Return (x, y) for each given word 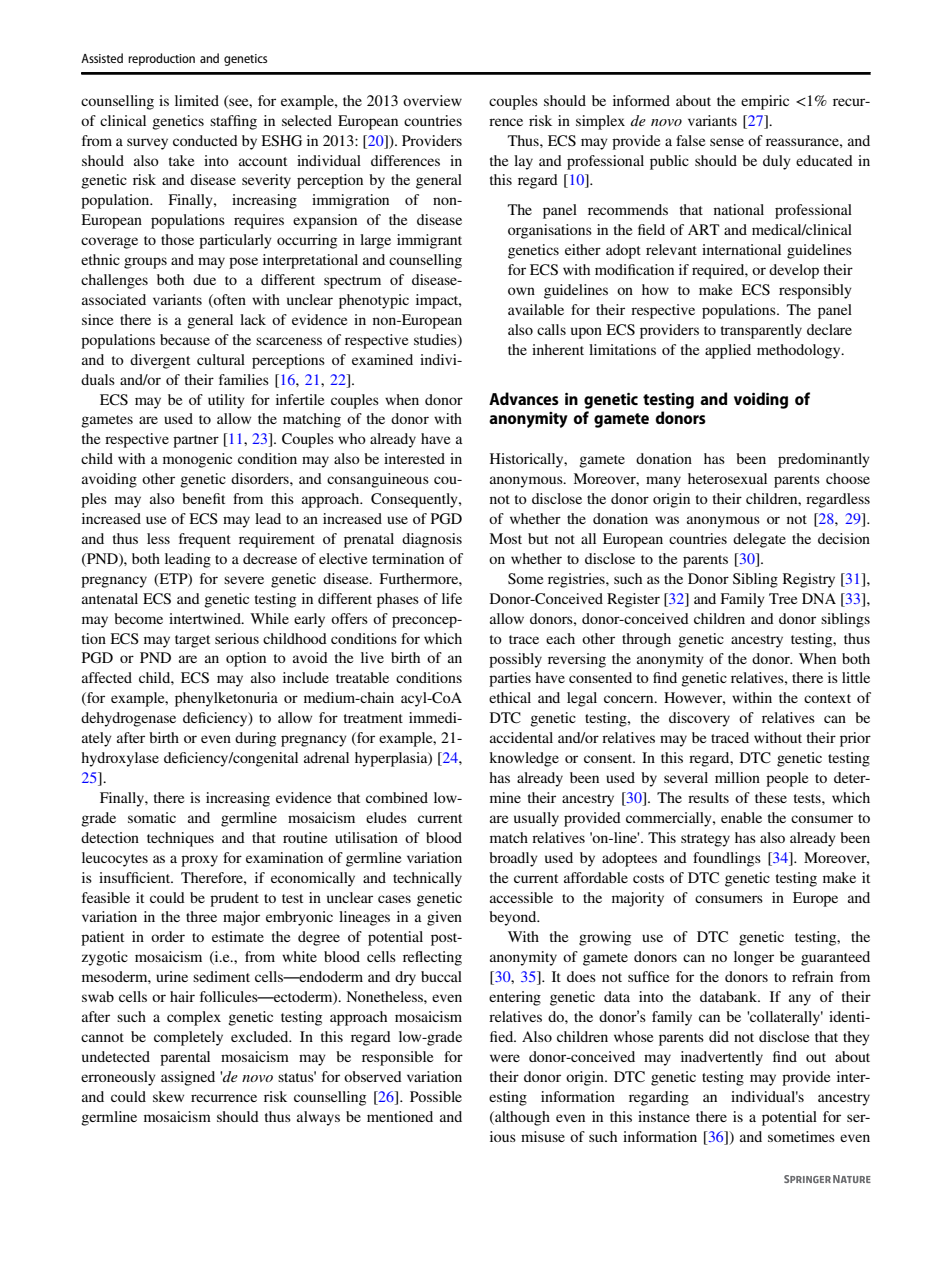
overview (432, 100)
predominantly (824, 460)
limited (197, 100)
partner (196, 441)
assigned (188, 1078)
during (255, 739)
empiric (765, 102)
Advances (524, 398)
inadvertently (722, 1058)
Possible (436, 1096)
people (787, 779)
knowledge (524, 759)
